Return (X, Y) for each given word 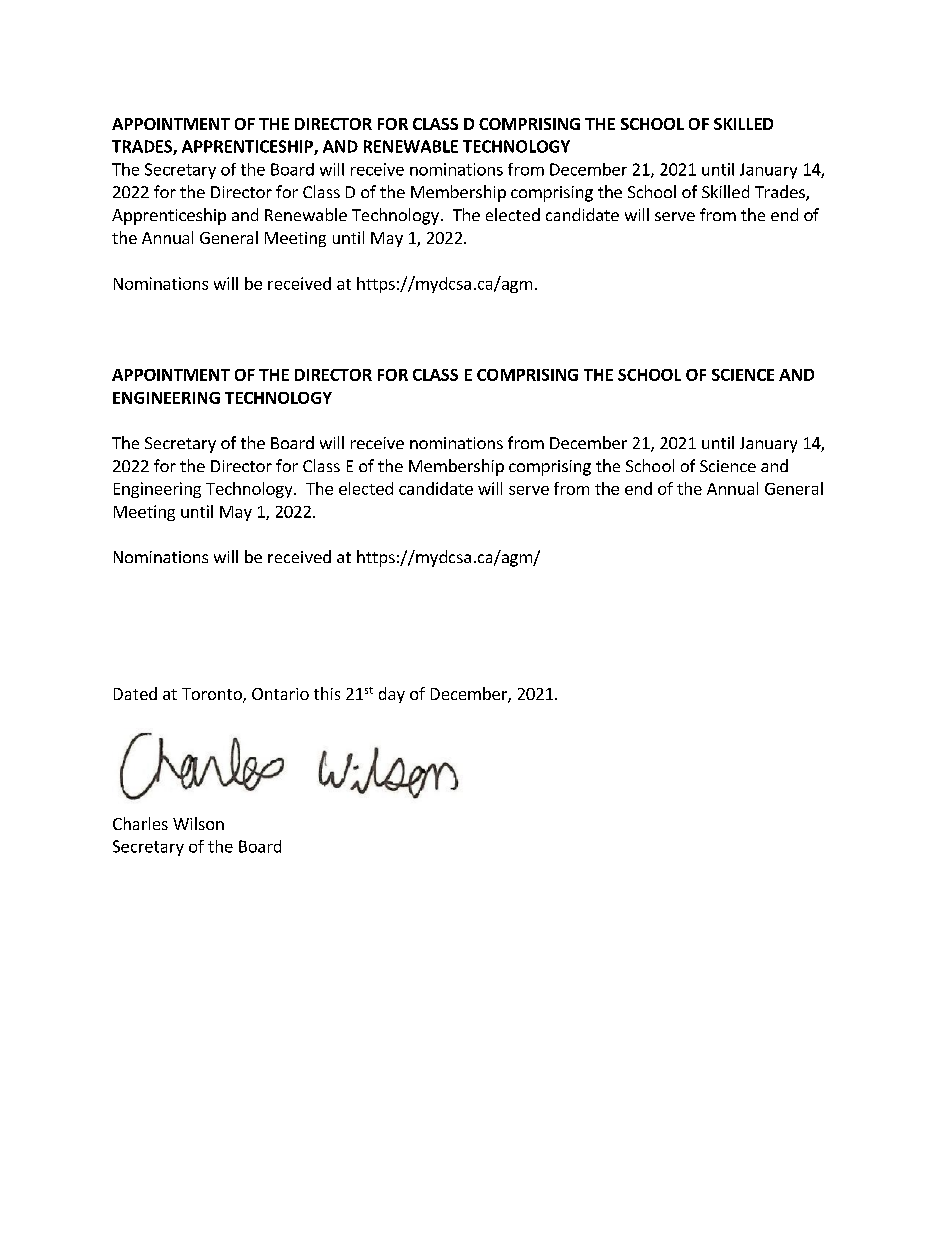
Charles (140, 823)
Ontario (280, 694)
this (327, 693)
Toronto (213, 695)
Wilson (198, 823)
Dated (135, 693)
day (392, 695)
